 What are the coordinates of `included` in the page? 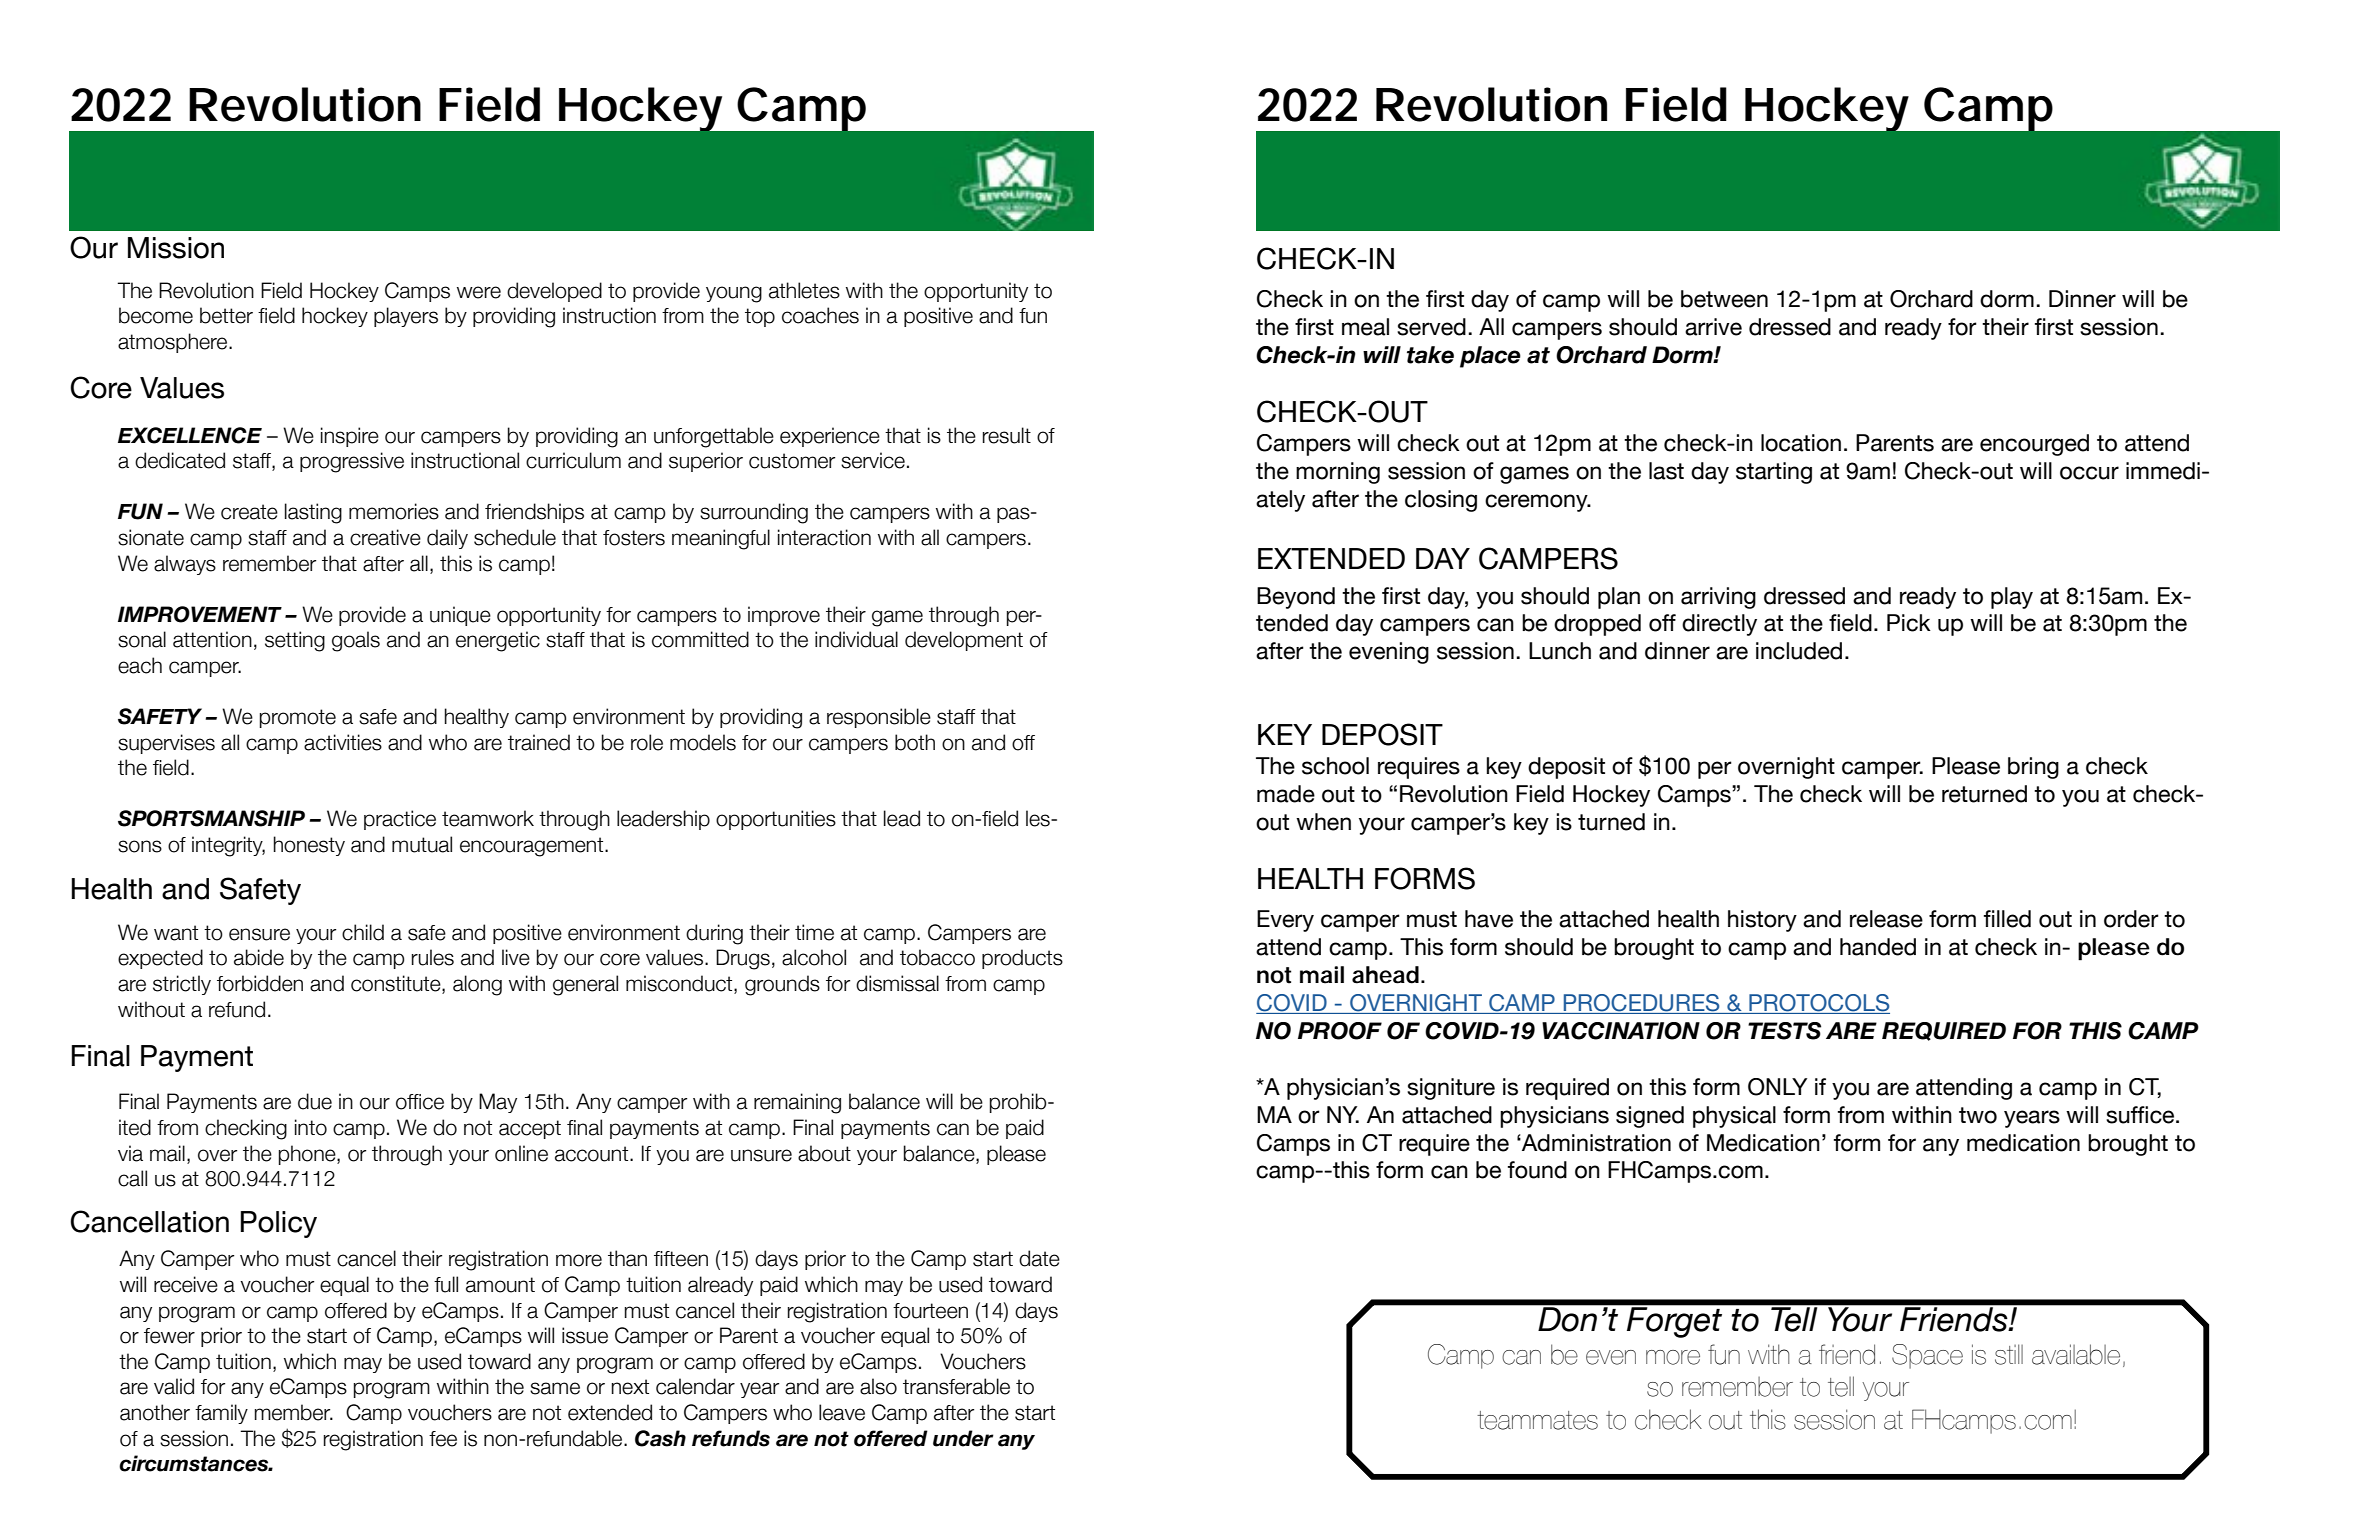 It's located at (1799, 651).
